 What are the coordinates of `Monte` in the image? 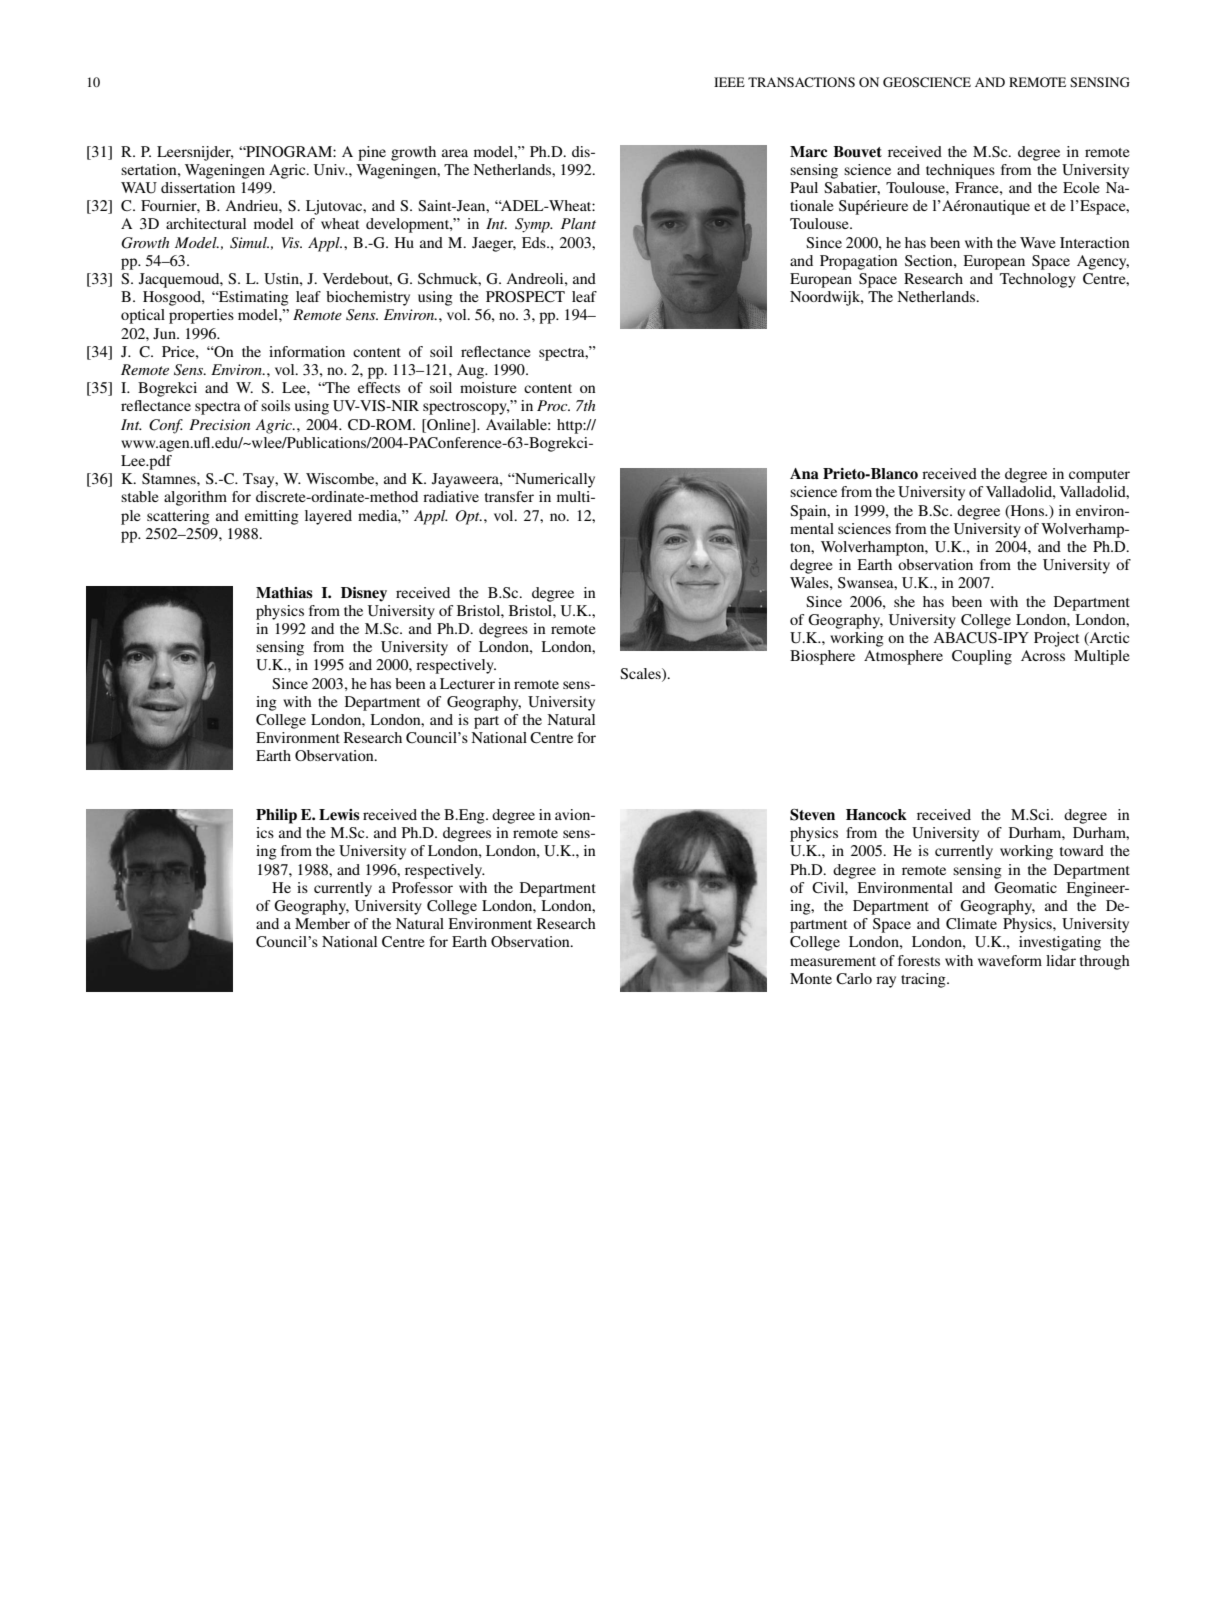 It's located at (811, 978).
